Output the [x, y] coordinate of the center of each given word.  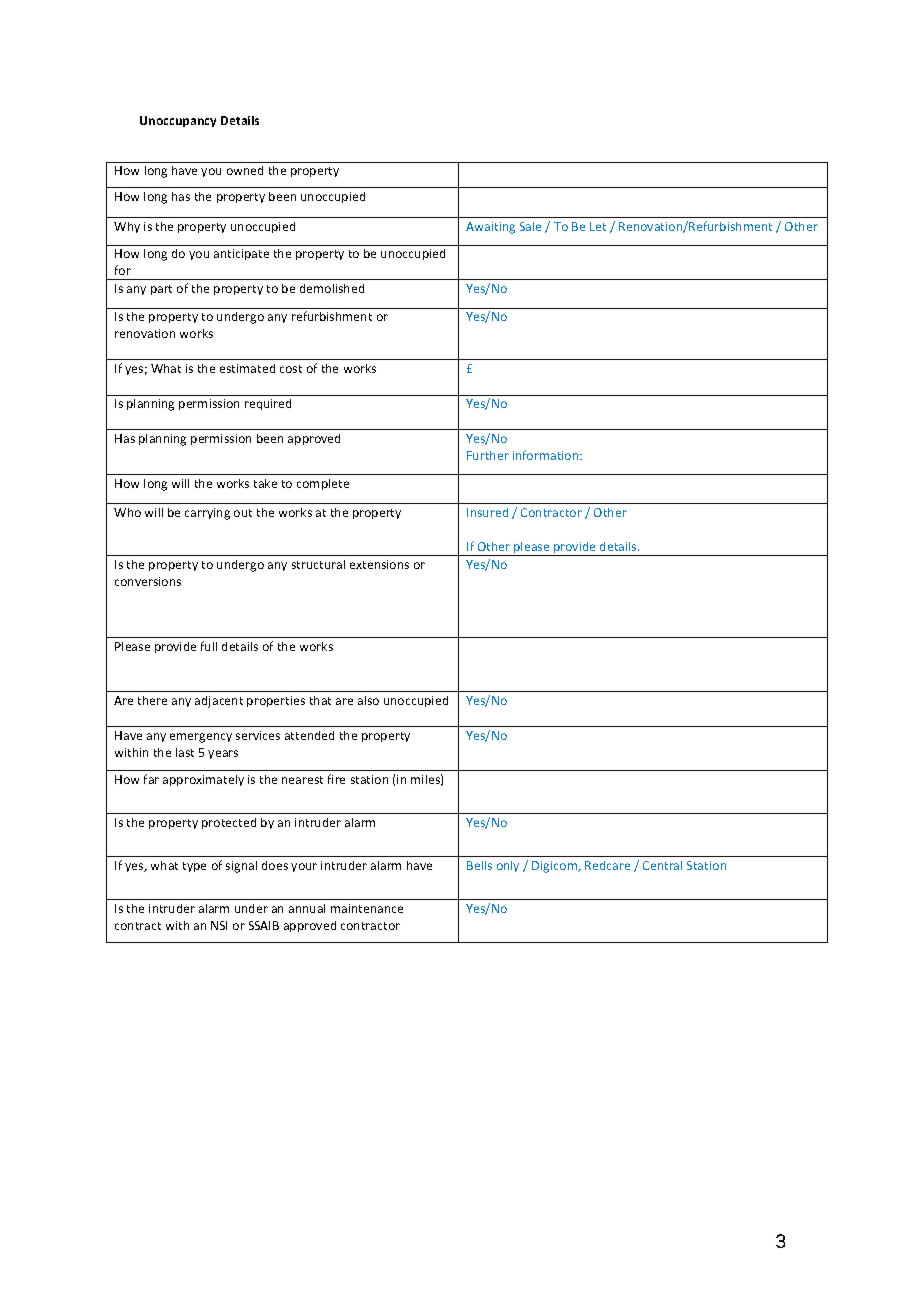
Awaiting [490, 228]
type [194, 867]
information [547, 455]
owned [245, 170]
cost [291, 369]
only [508, 866]
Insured [487, 512]
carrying [207, 514]
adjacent [219, 702]
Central [662, 865]
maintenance [367, 908]
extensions [379, 564]
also [368, 700]
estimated [247, 368]
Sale [530, 226]
